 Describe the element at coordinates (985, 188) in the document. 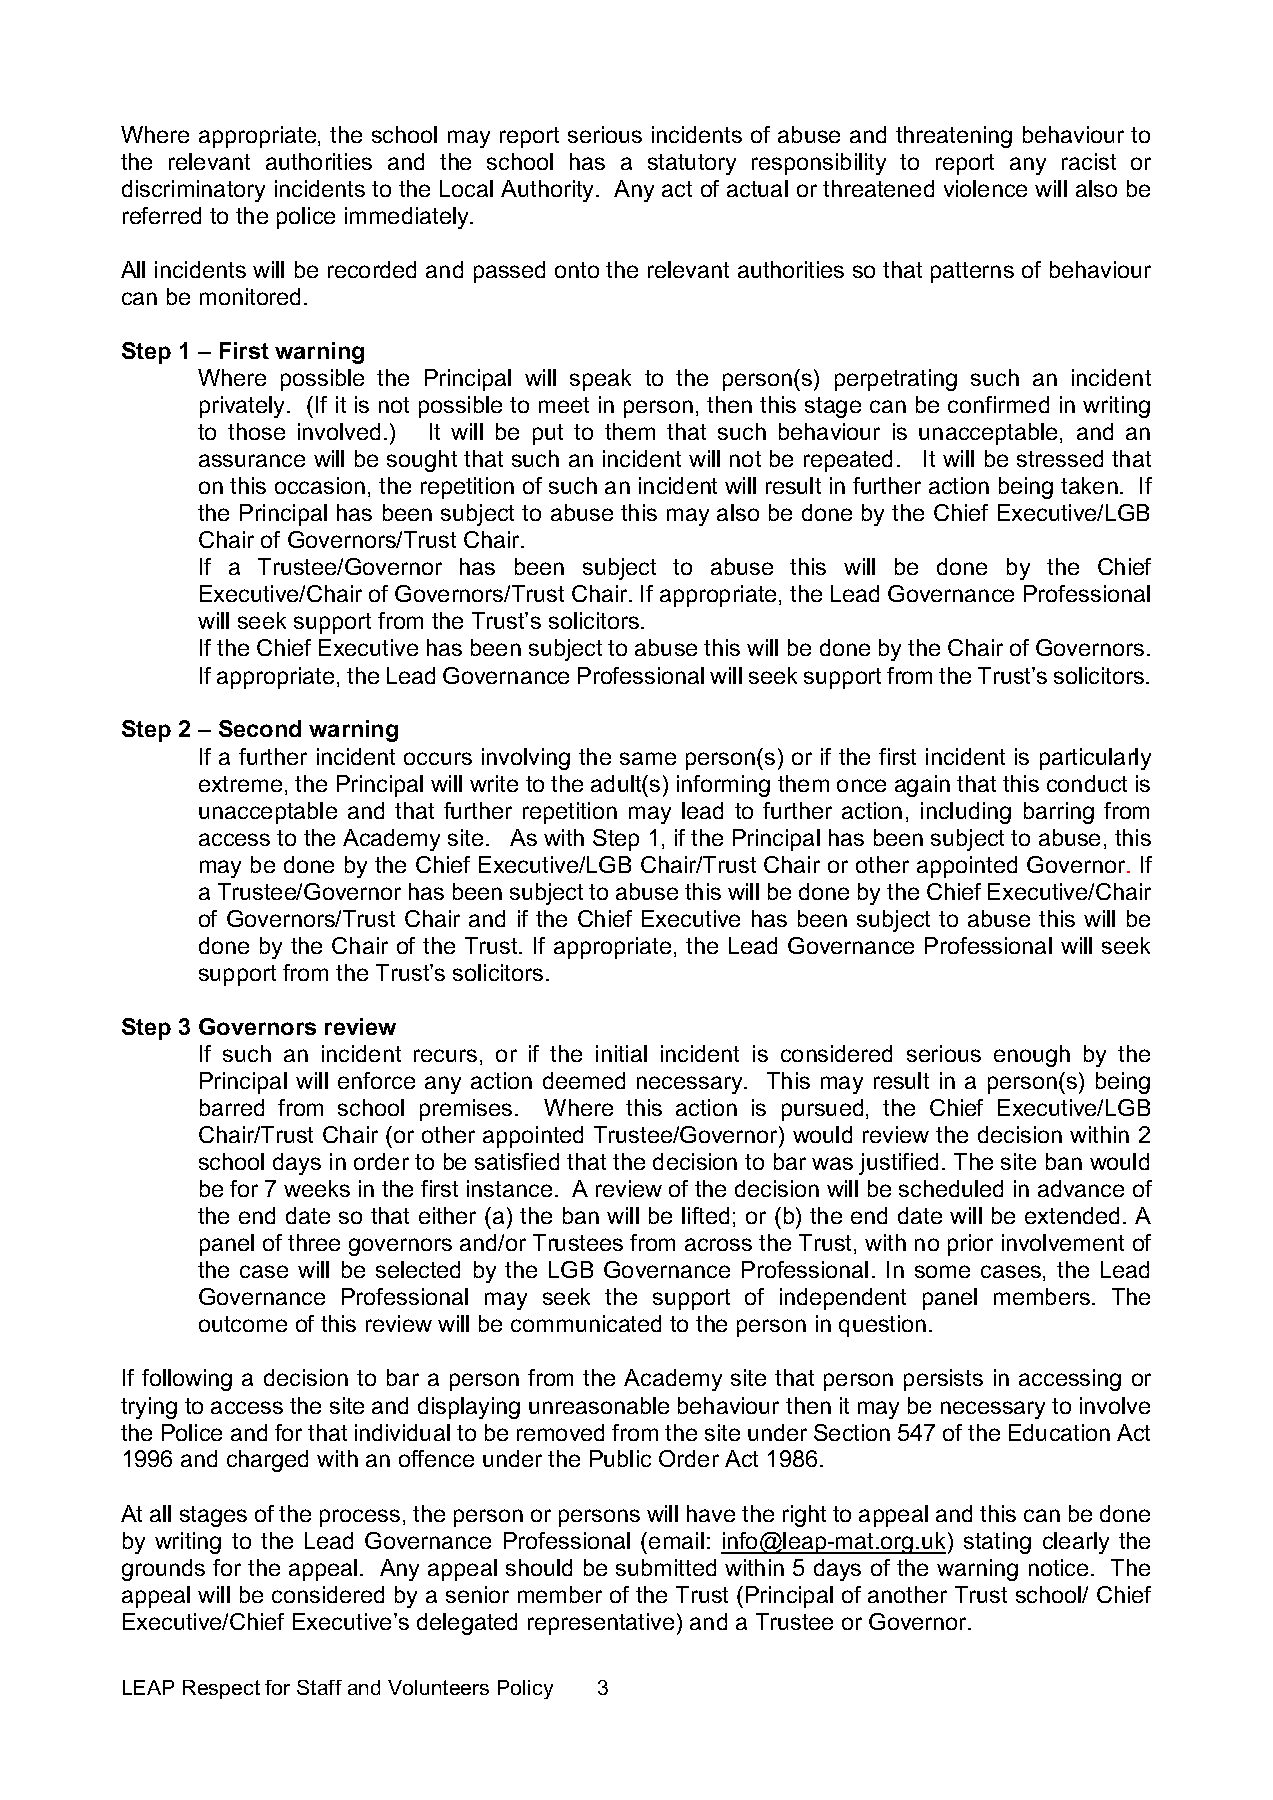

I see `violence` at that location.
